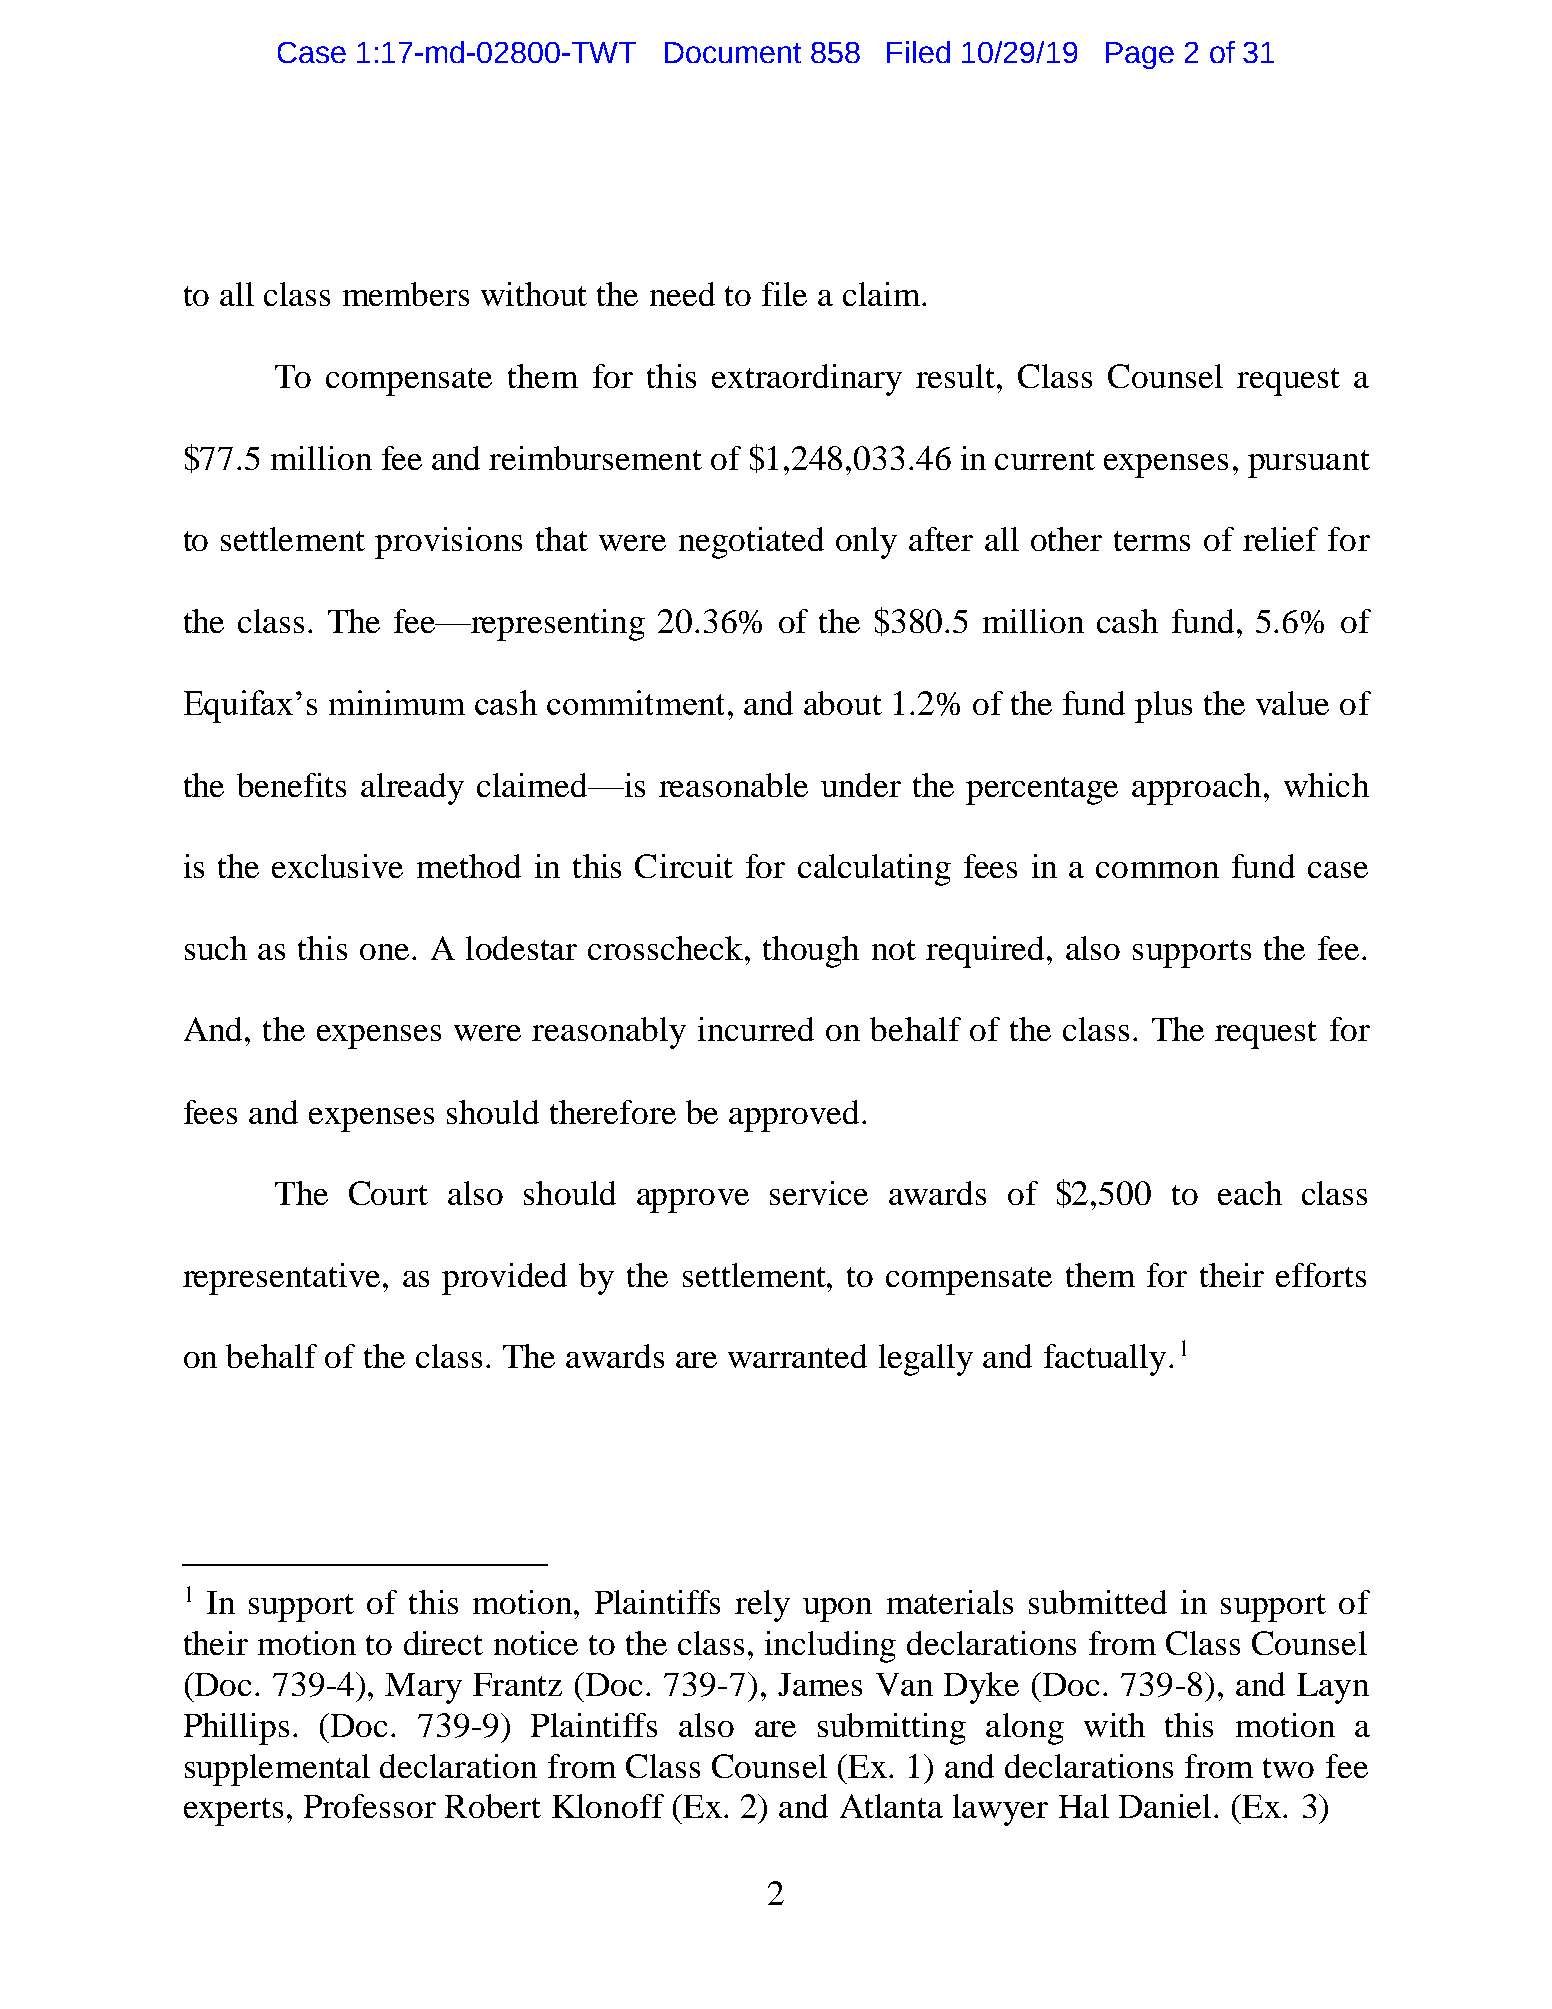  What do you see at coordinates (820, 1684) in the page?
I see `James` at bounding box center [820, 1684].
